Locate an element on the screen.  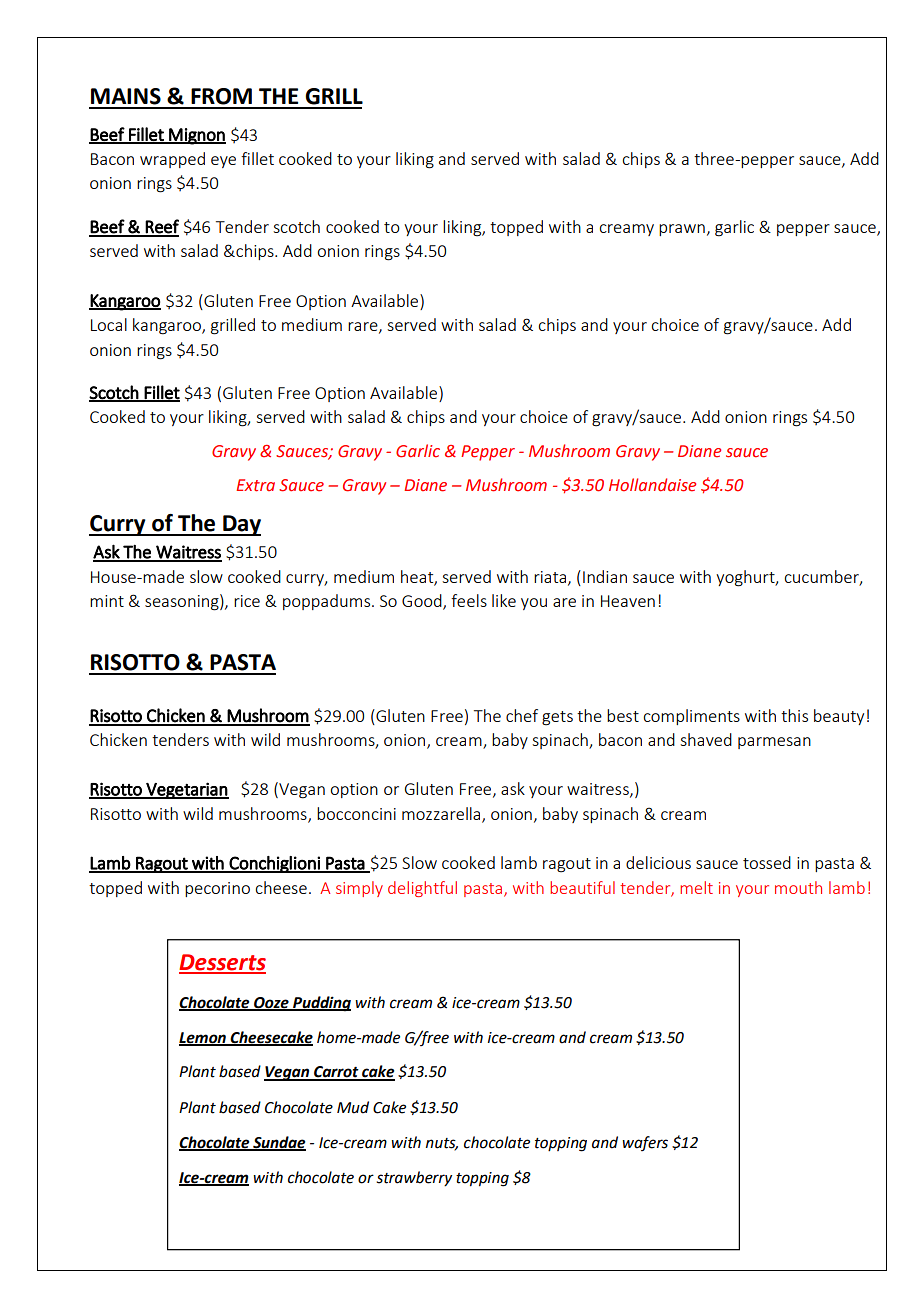
wafers is located at coordinates (645, 1143).
